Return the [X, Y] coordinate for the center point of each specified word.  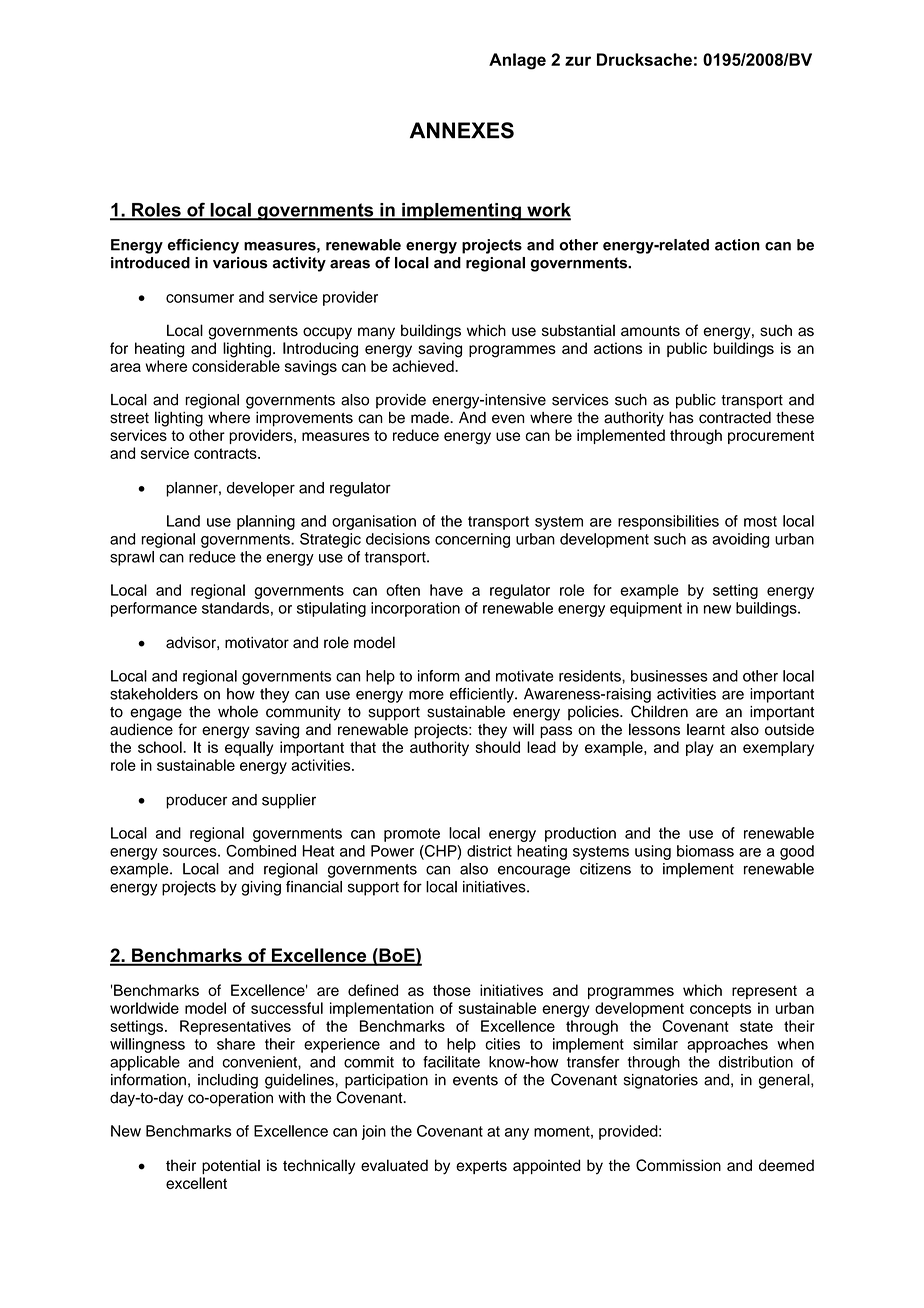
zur [578, 61]
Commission [678, 1165]
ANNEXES [462, 130]
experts [481, 1167]
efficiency [203, 246]
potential [231, 1166]
